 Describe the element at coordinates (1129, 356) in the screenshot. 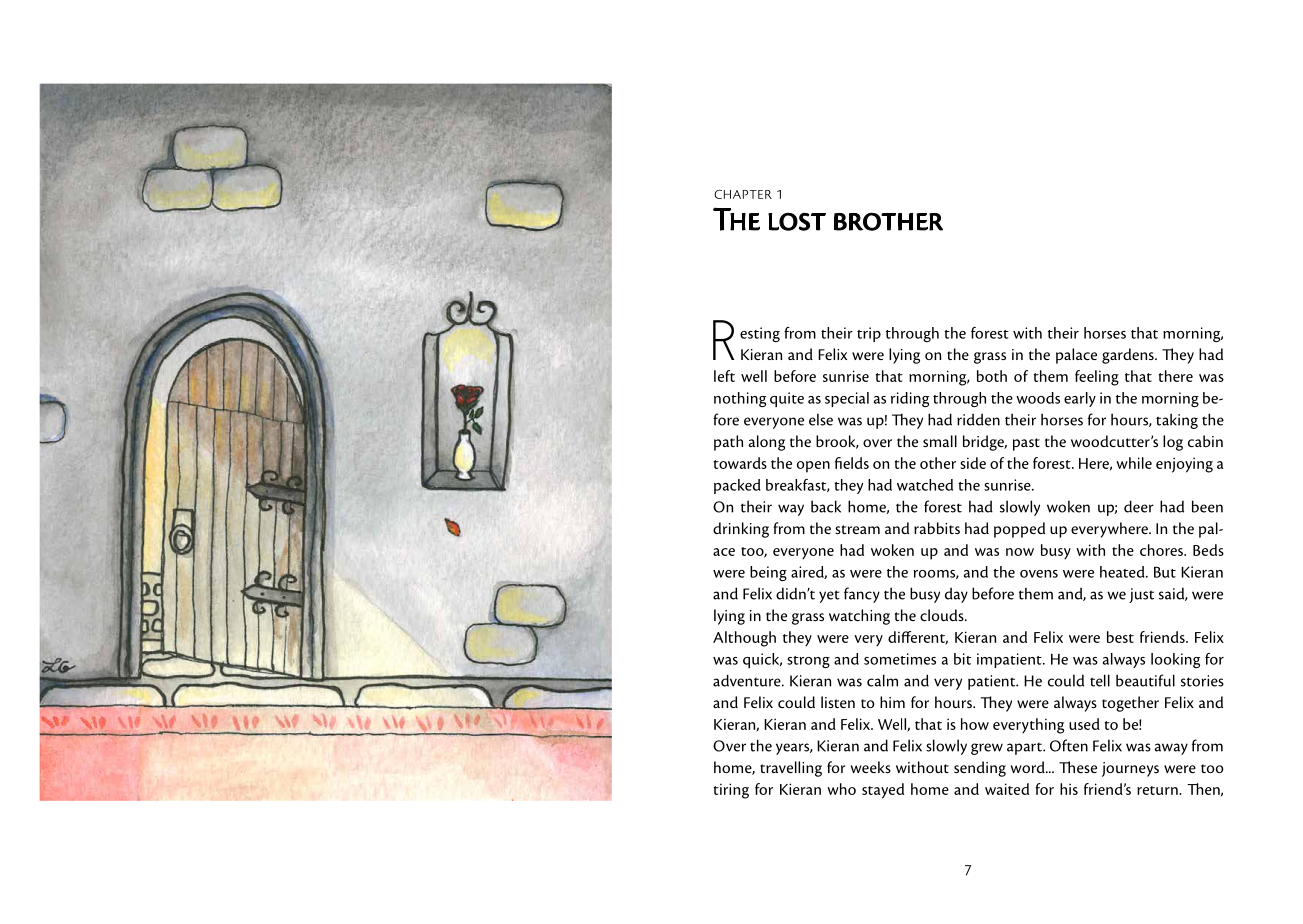

I see `gardens` at that location.
